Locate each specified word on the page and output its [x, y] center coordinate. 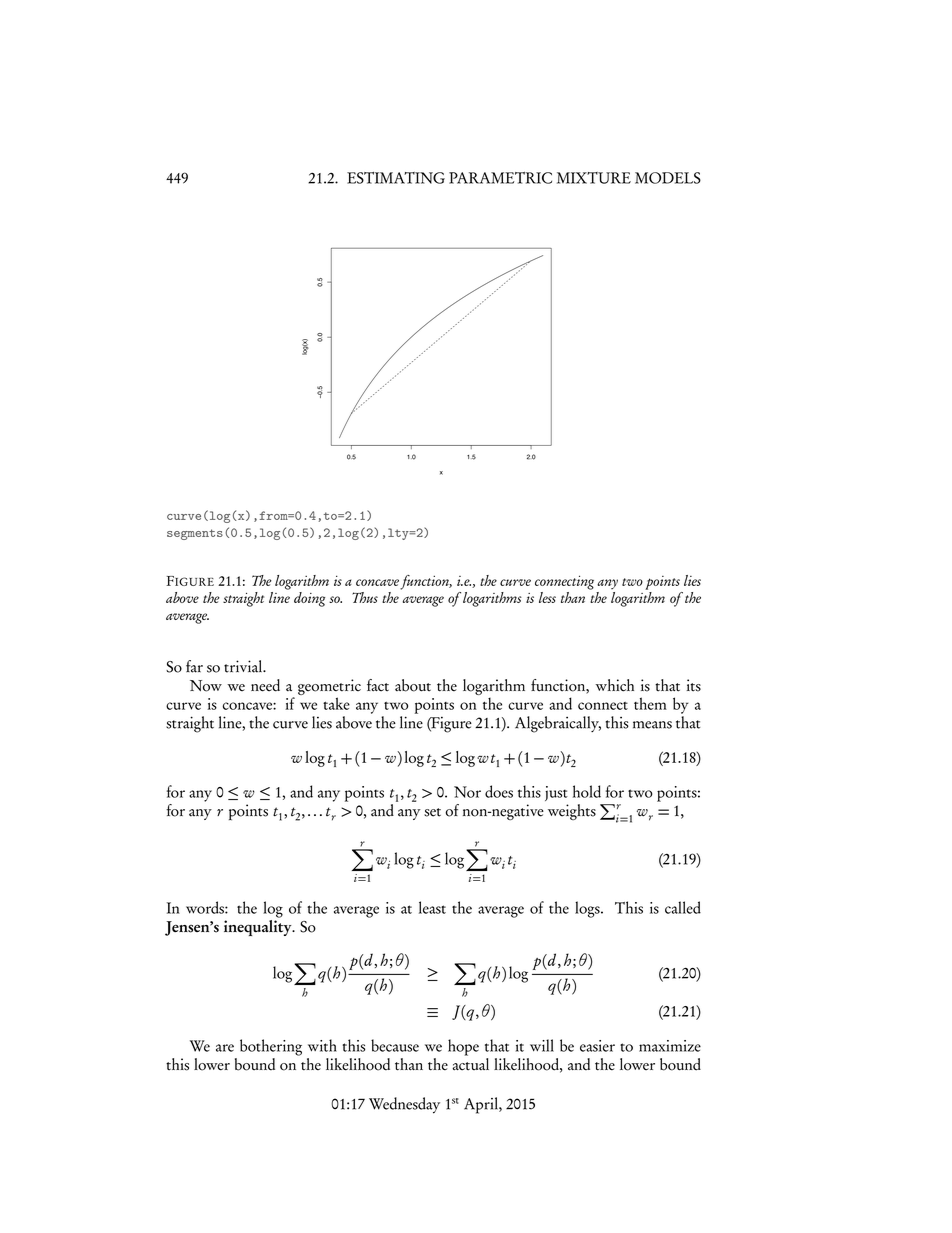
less [547, 597]
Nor [467, 792]
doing [309, 599]
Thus [365, 597]
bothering [271, 1047]
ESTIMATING [396, 178]
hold [587, 791]
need [265, 685]
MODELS [668, 178]
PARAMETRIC [500, 178]
